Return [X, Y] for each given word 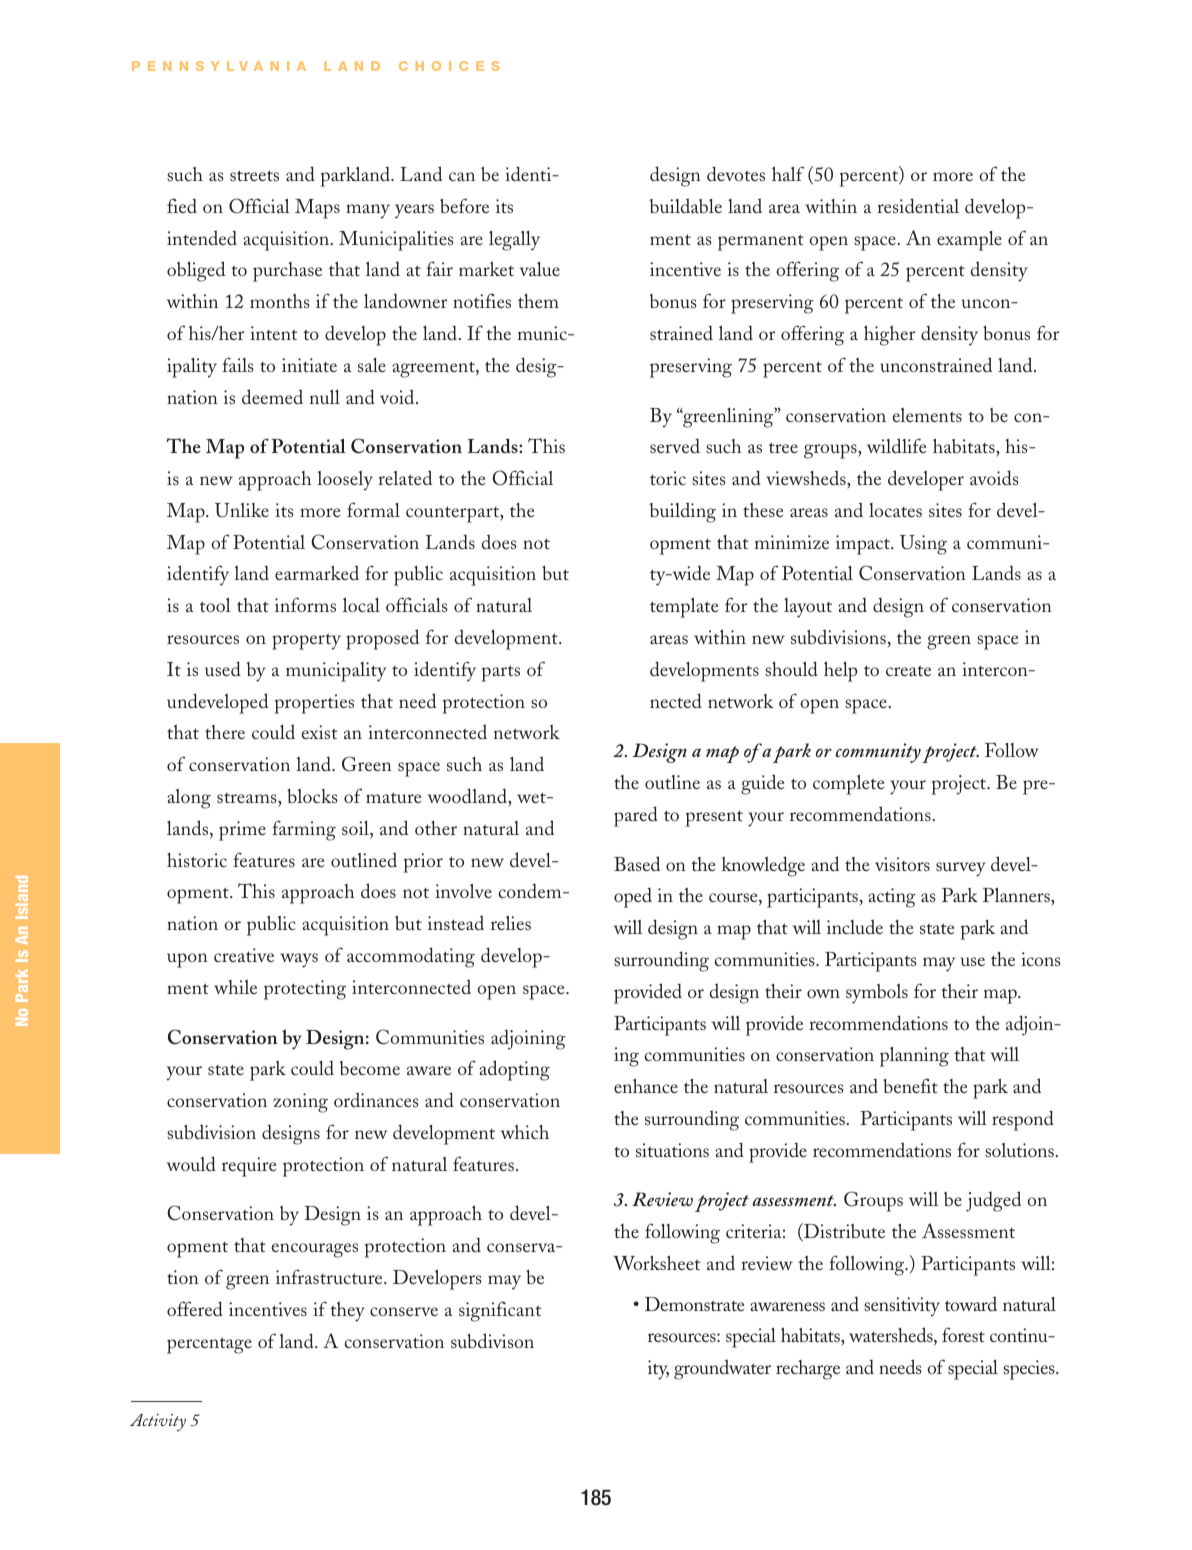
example [969, 241]
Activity [158, 1422]
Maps [317, 209]
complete [848, 785]
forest [963, 1334]
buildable [686, 205]
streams [248, 798]
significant [500, 1311]
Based [637, 863]
